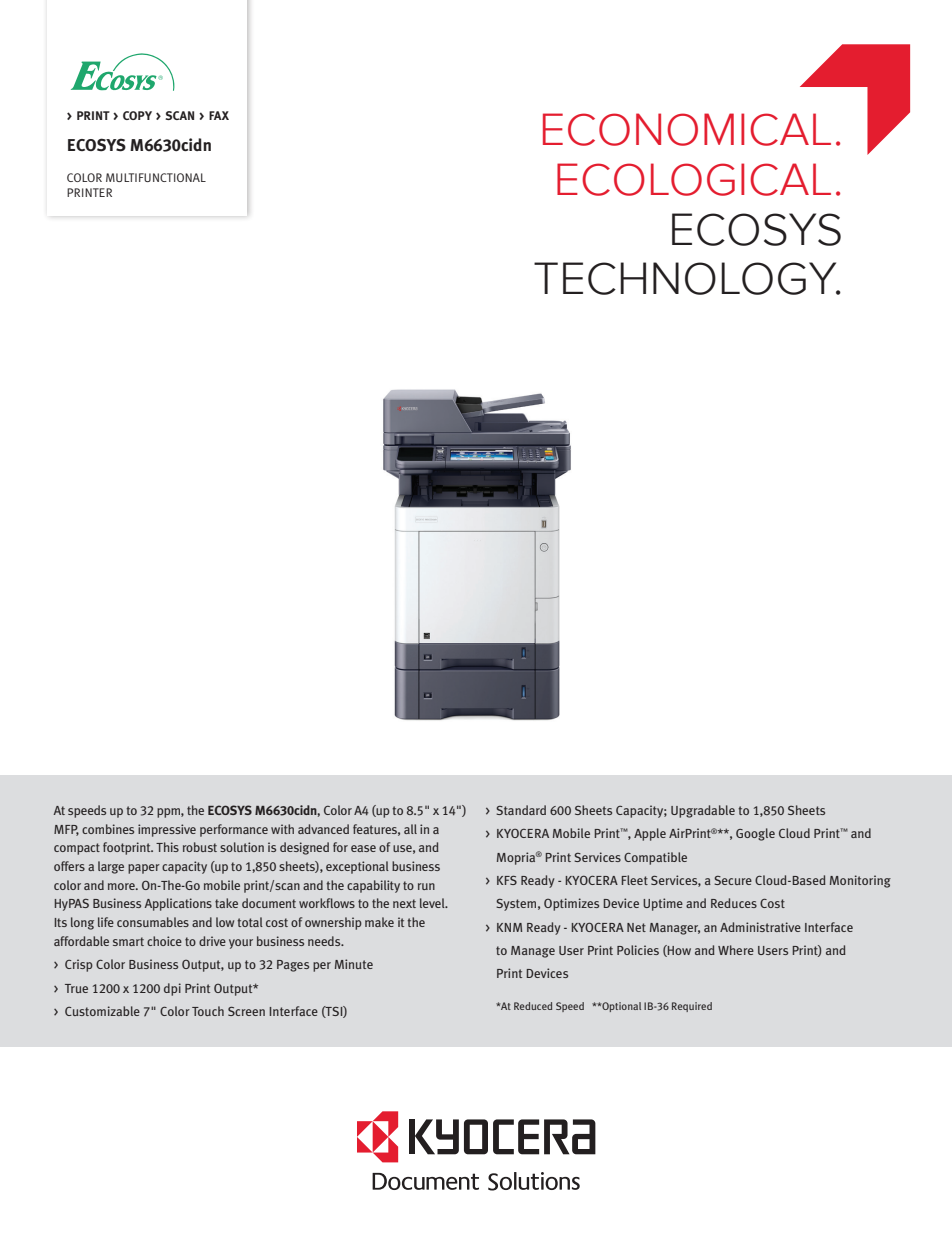 Image resolution: width=952 pixels, height=1233 pixels. What do you see at coordinates (533, 1006) in the screenshot?
I see `Reduced` at bounding box center [533, 1006].
